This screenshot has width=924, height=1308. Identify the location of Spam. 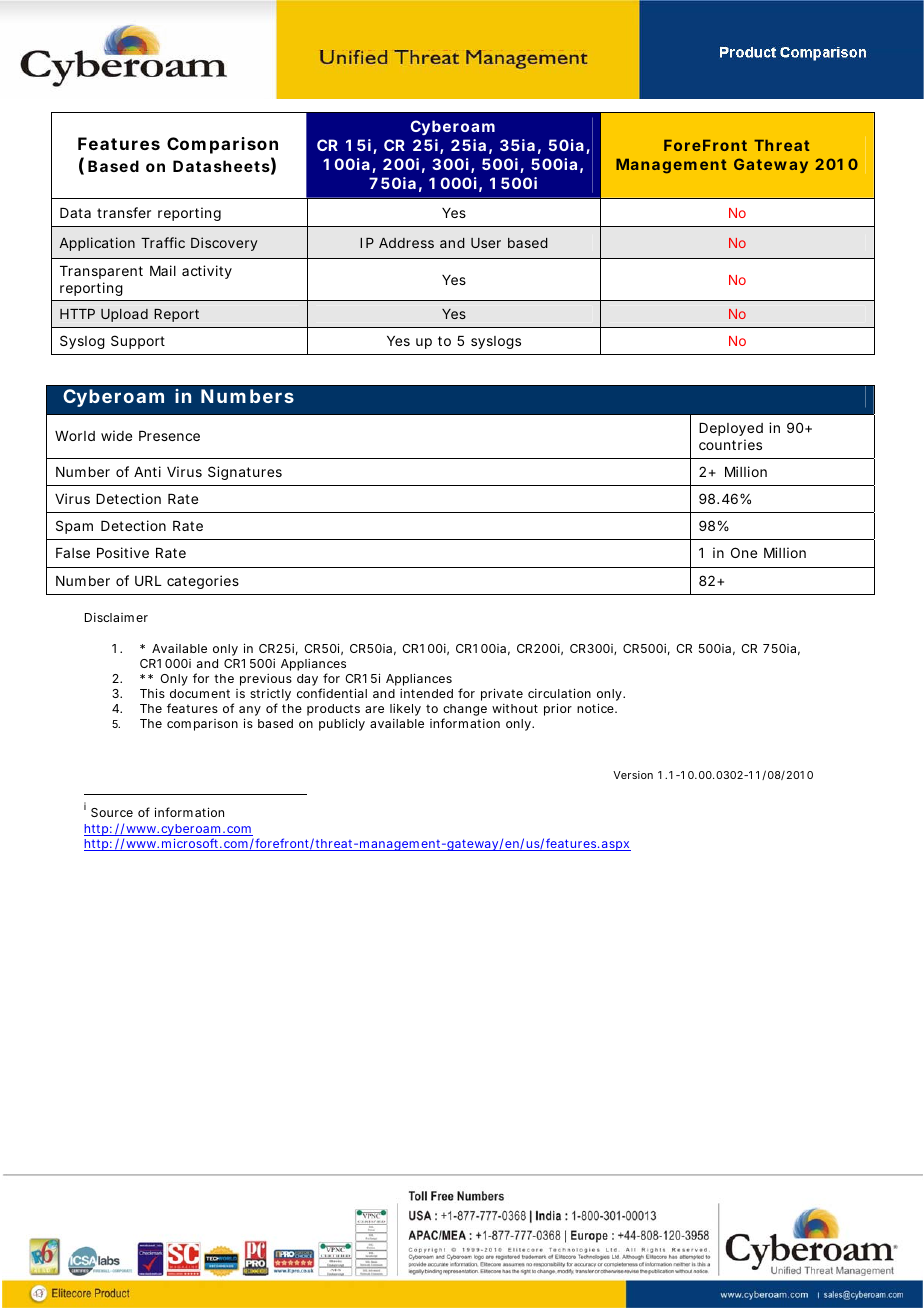
(74, 527).
